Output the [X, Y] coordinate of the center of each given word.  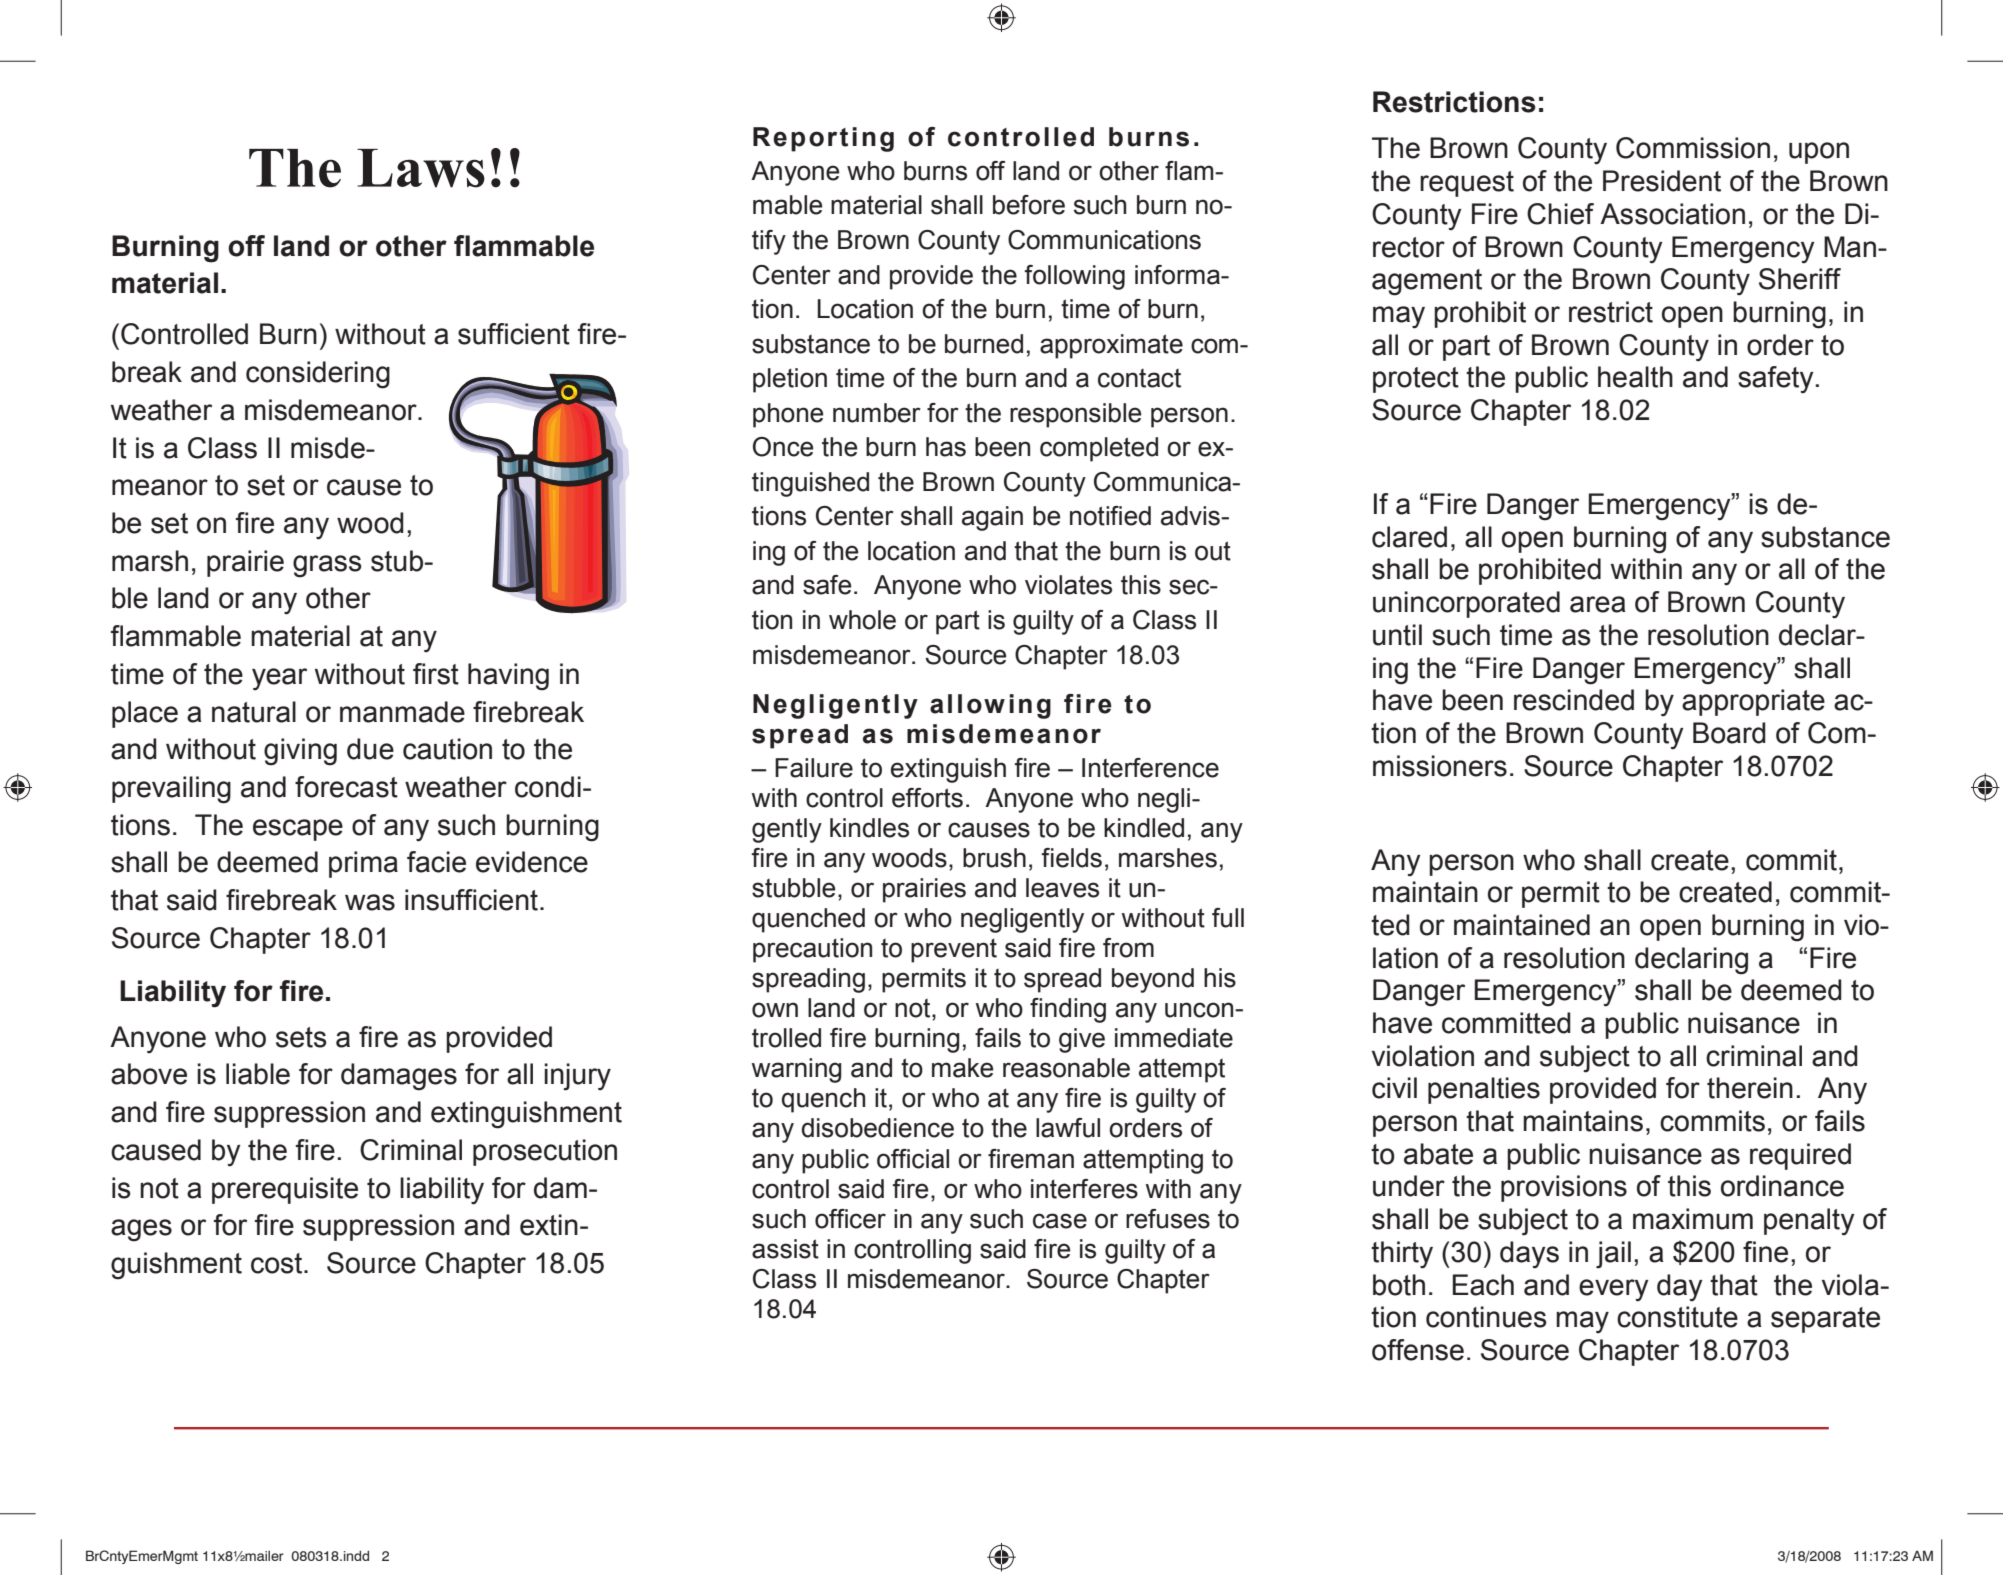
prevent [954, 950]
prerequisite [285, 1190]
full [1228, 918]
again [992, 518]
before [1029, 205]
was [370, 902]
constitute [1677, 1317]
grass [327, 566]
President [1662, 181]
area [1598, 604]
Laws [421, 168]
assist [785, 1249]
